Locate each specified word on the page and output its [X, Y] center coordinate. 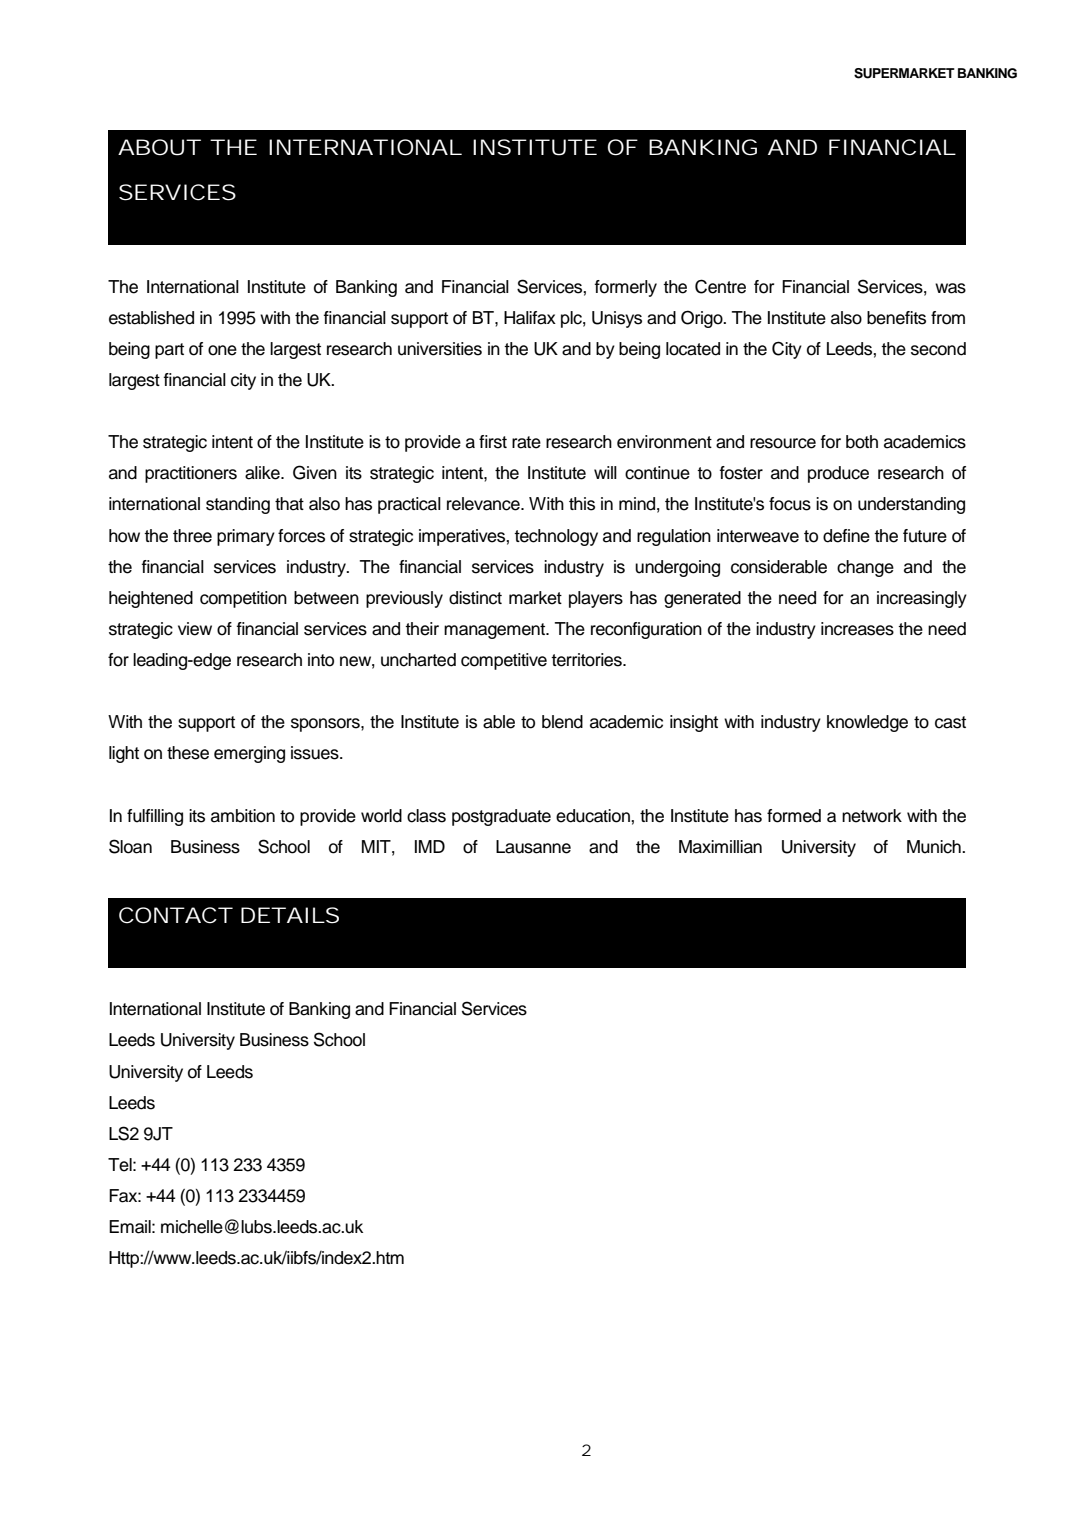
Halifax [530, 318]
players [596, 599]
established [151, 318]
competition [243, 599]
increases [857, 629]
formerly [626, 288]
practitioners [191, 474]
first [493, 442]
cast [950, 722]
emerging [249, 754]
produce [838, 474]
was [950, 288]
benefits [896, 318]
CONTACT [175, 915]
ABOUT [159, 147]
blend [562, 722]
